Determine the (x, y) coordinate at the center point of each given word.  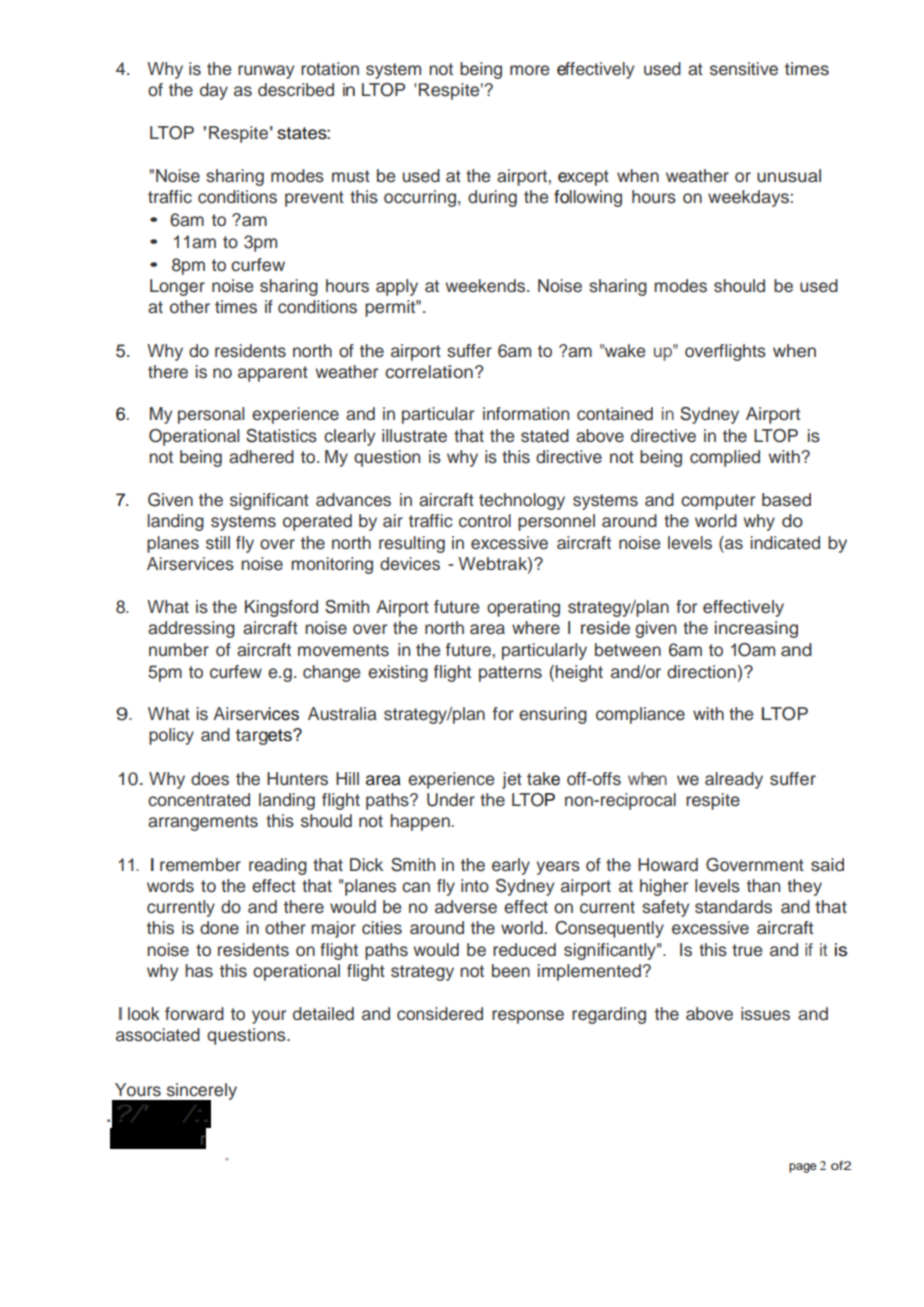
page (802, 1168)
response (528, 1017)
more (529, 70)
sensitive (744, 69)
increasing (756, 629)
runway (266, 72)
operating (523, 608)
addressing (191, 629)
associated (158, 1035)
